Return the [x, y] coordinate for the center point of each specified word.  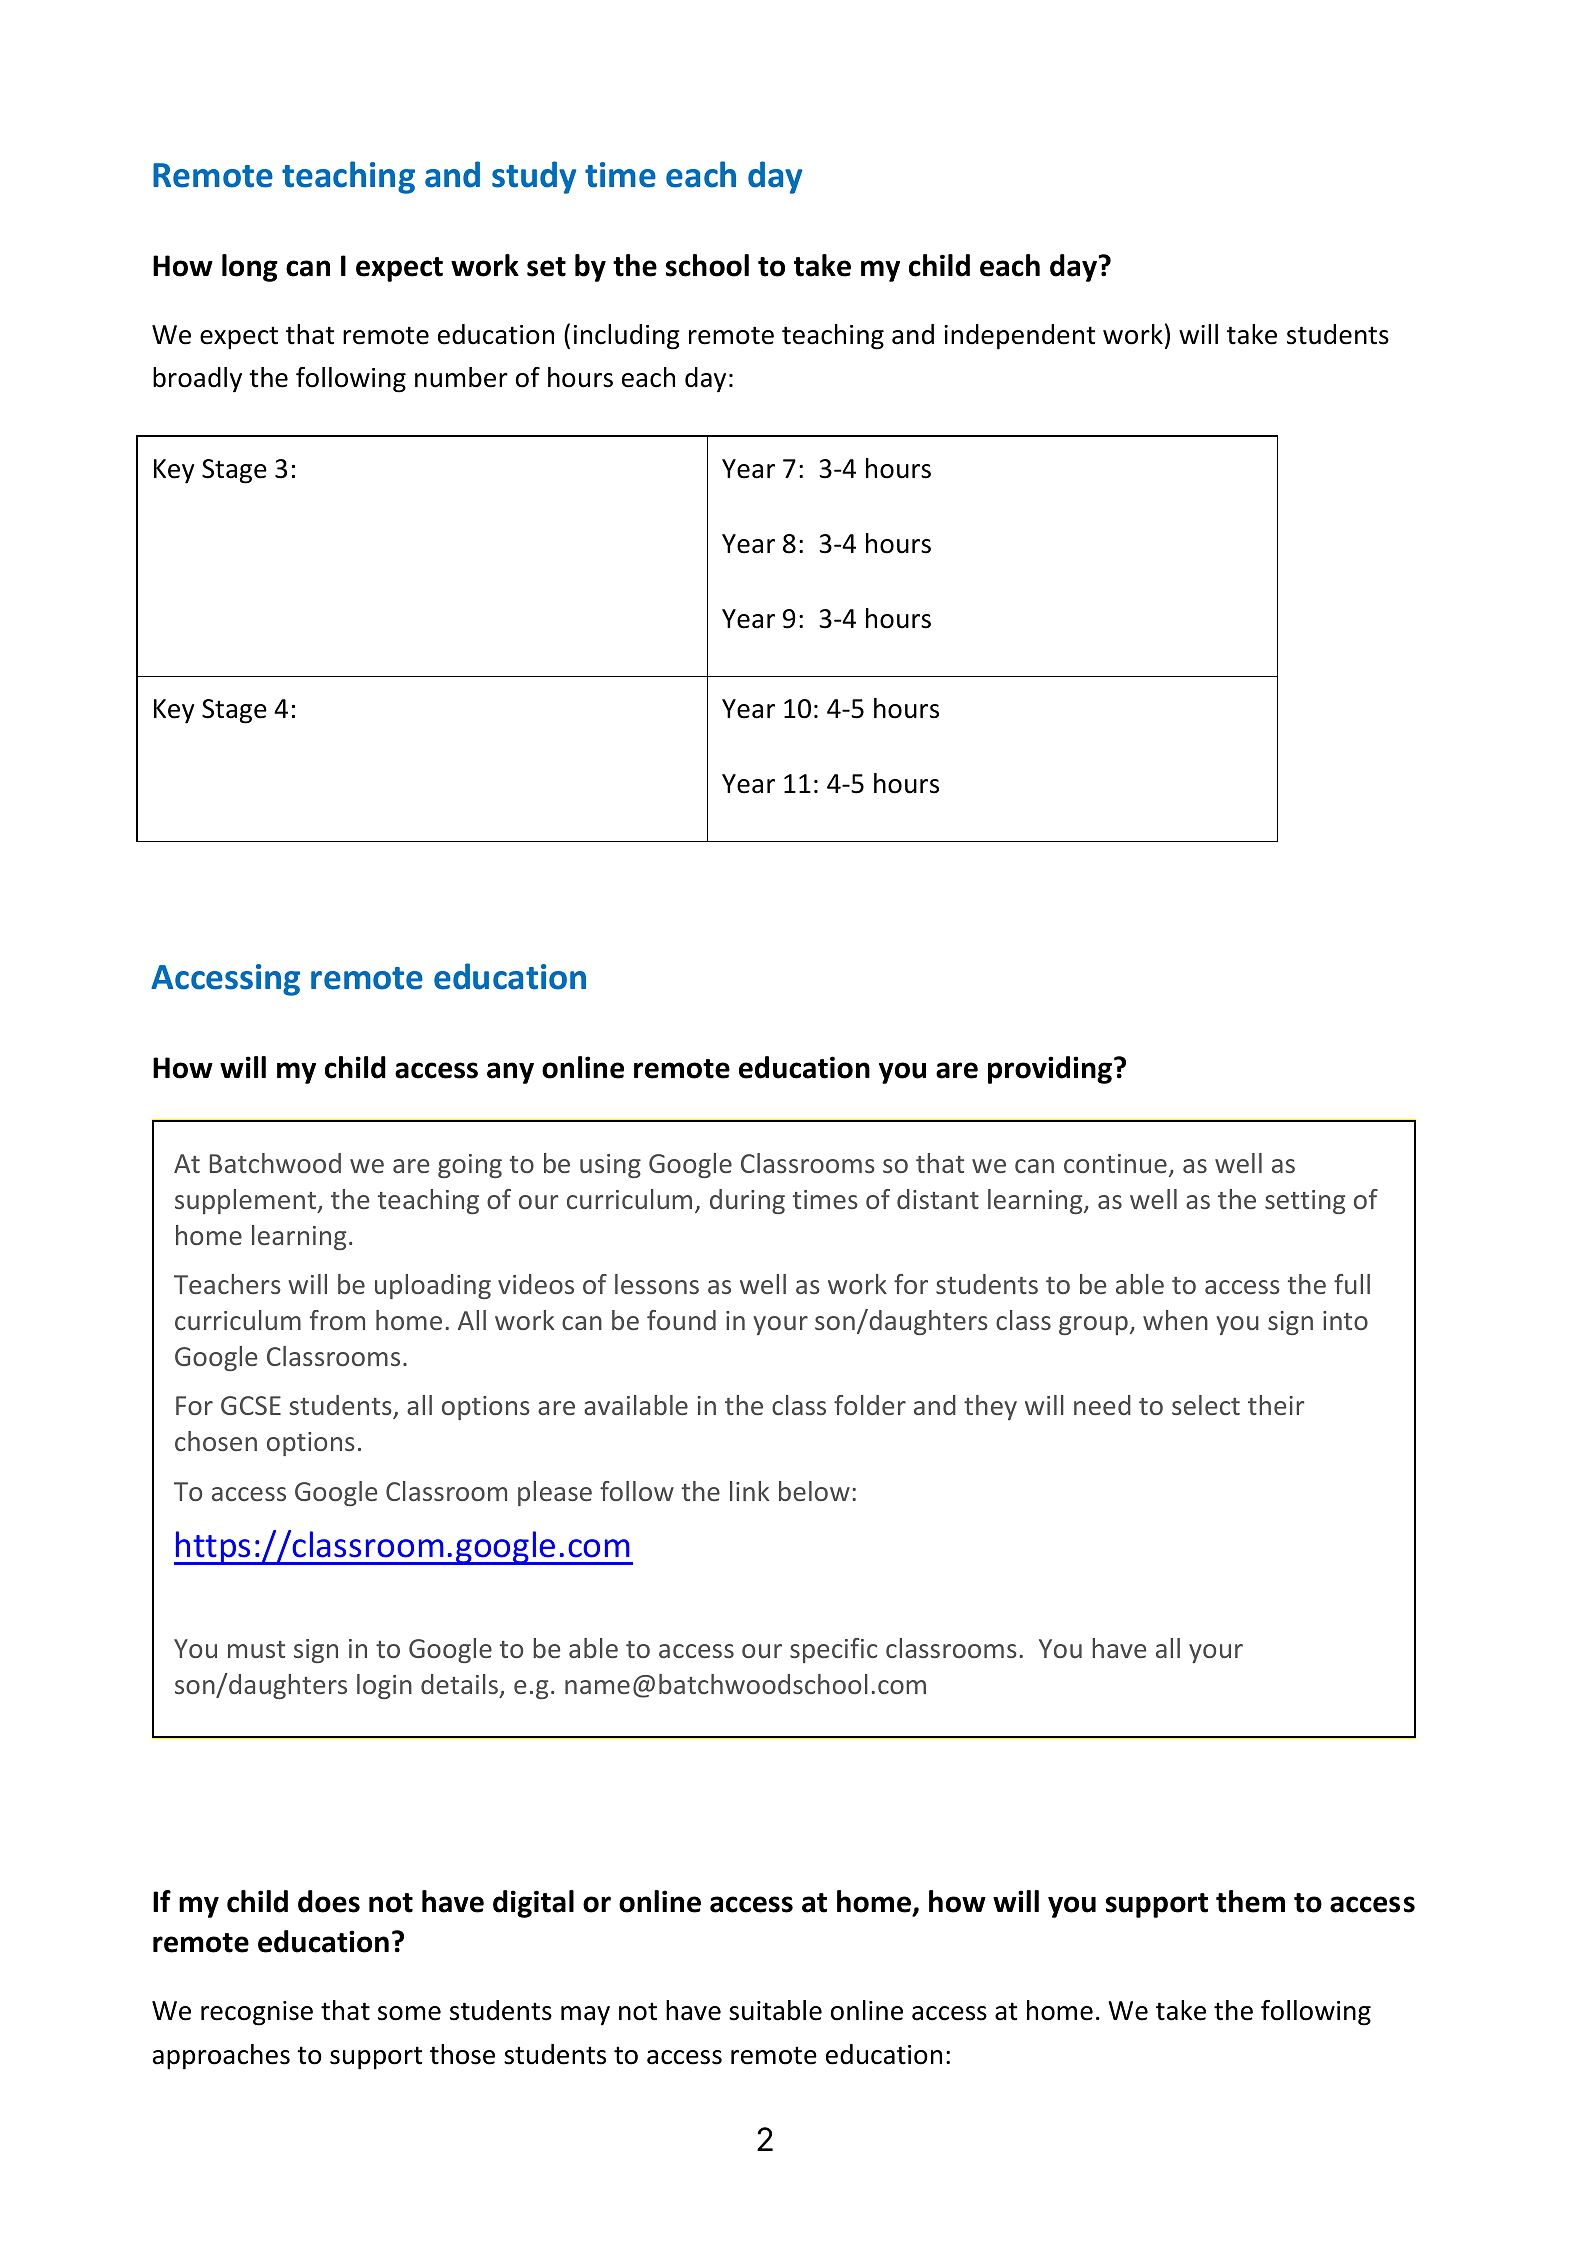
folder [870, 1405]
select [1206, 1405]
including [627, 337]
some [409, 2013]
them [1250, 1901]
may [585, 2016]
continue [1115, 1163]
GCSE [251, 1405]
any [510, 1073]
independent [1019, 337]
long [250, 268]
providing [1051, 1070]
